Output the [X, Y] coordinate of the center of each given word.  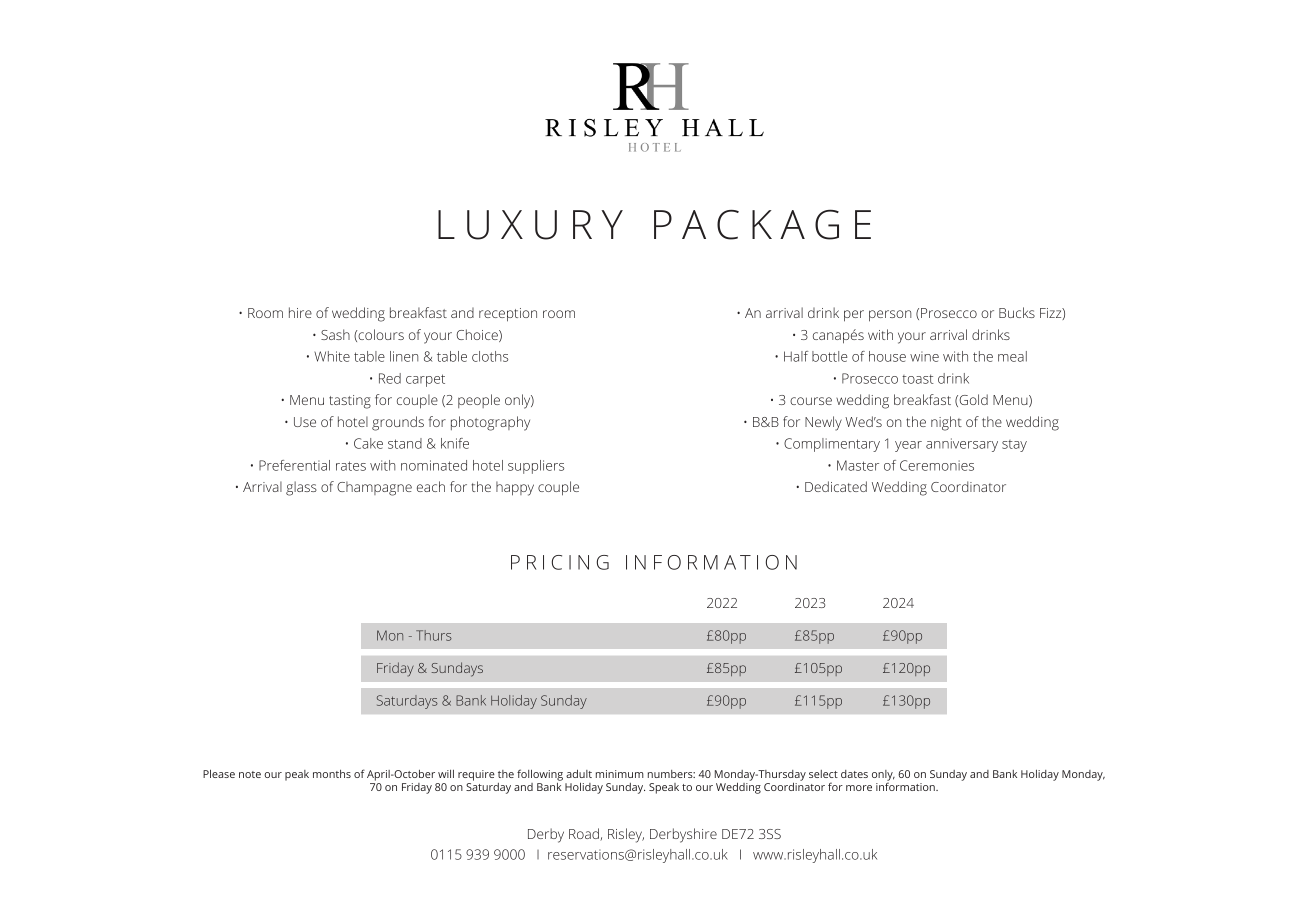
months [332, 774]
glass [301, 488]
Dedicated [836, 486]
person [890, 316]
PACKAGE [762, 224]
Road [585, 834]
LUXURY [530, 225]
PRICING [560, 562]
